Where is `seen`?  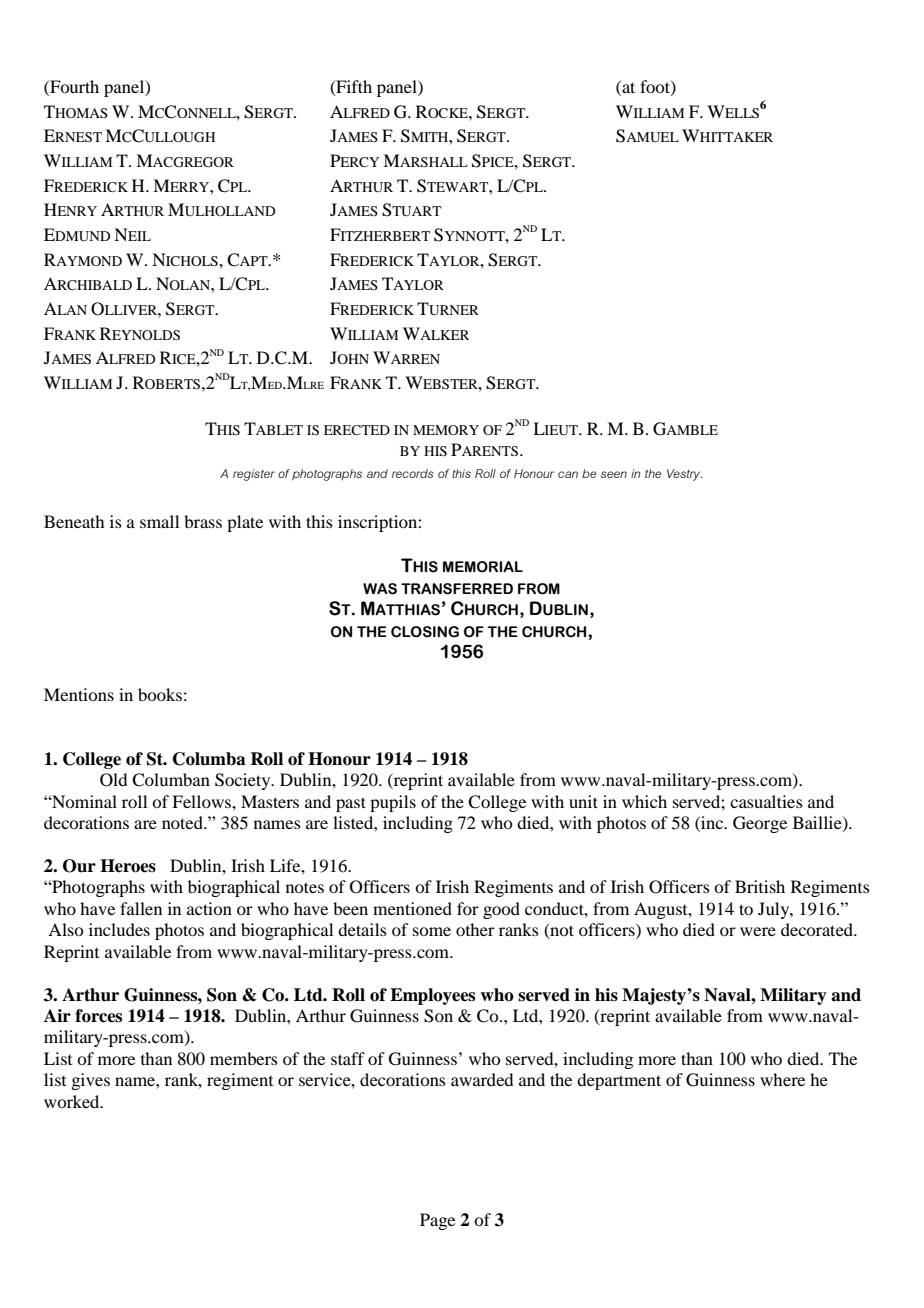
seen is located at coordinates (614, 474).
